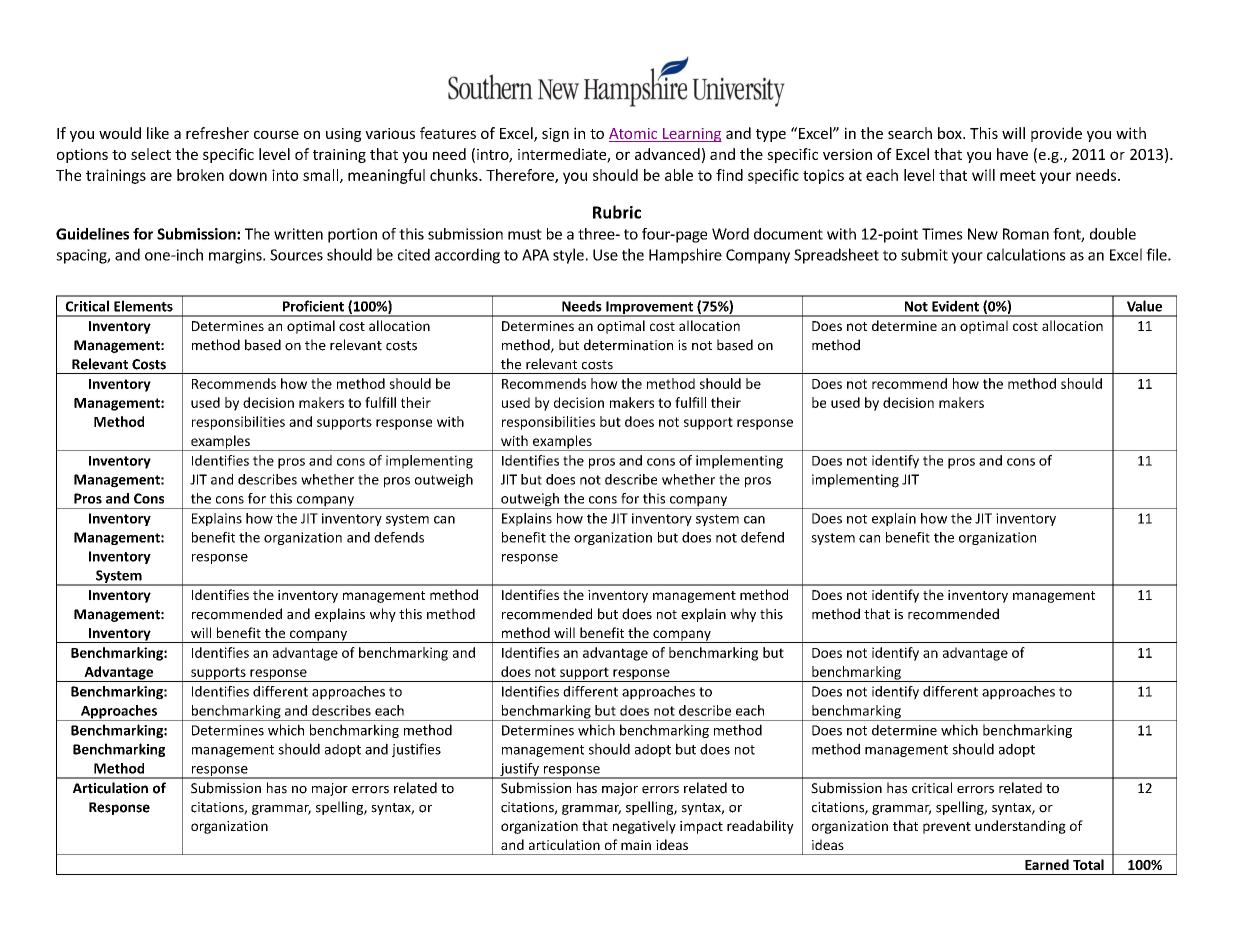 This screenshot has width=1233, height=952. I want to click on understanding, so click(1020, 827).
